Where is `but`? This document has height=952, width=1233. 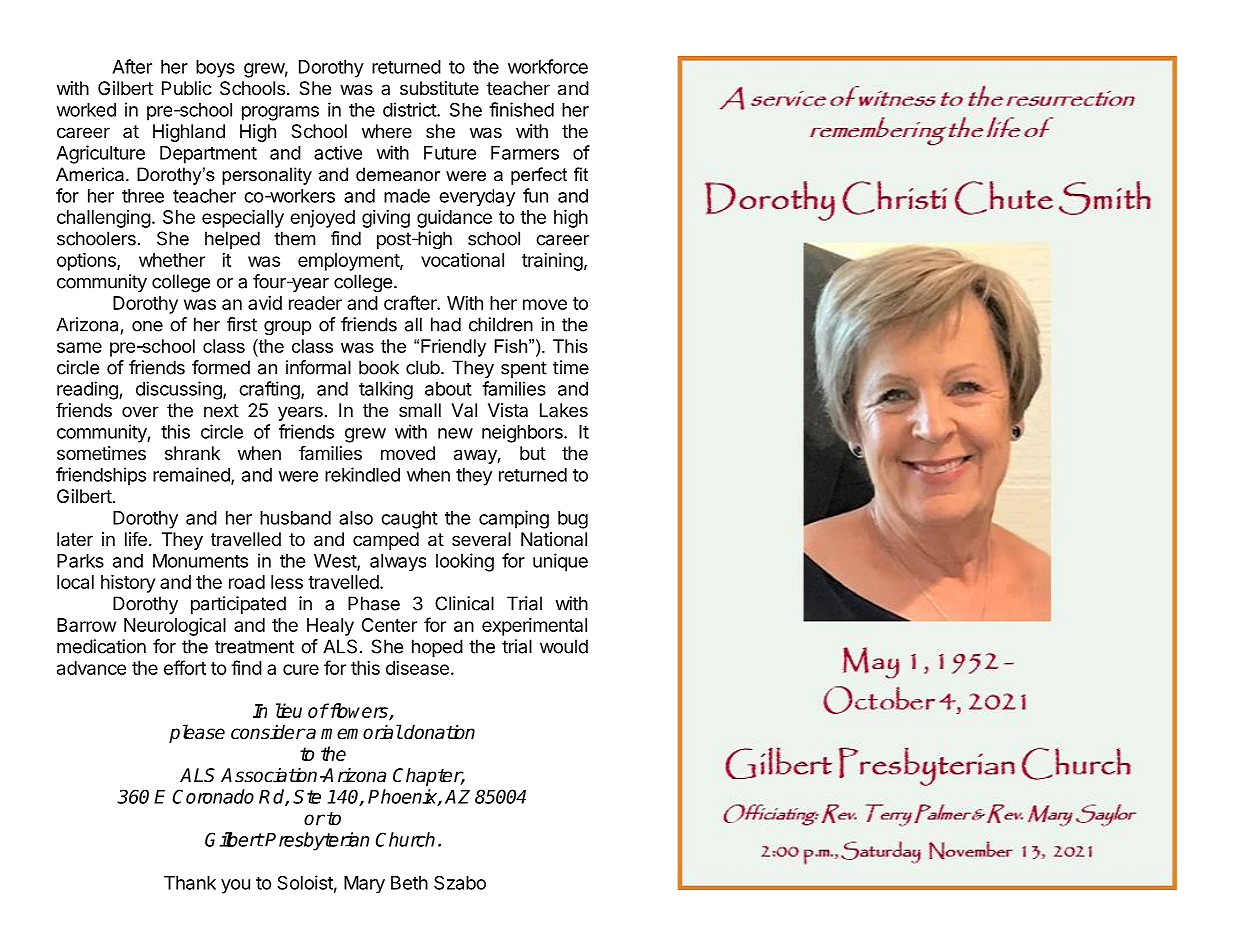 but is located at coordinates (533, 453).
